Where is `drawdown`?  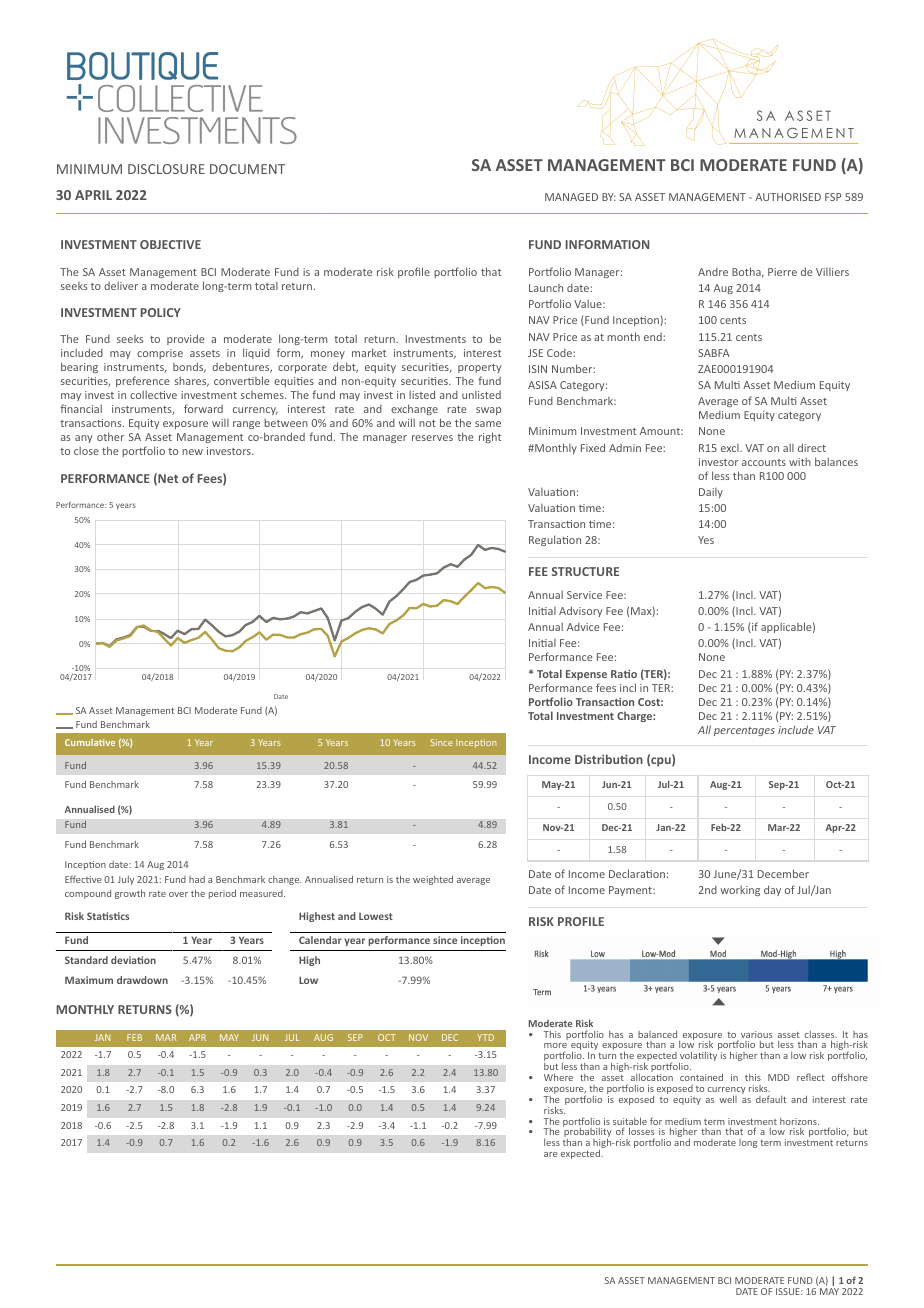 drawdown is located at coordinates (142, 980).
